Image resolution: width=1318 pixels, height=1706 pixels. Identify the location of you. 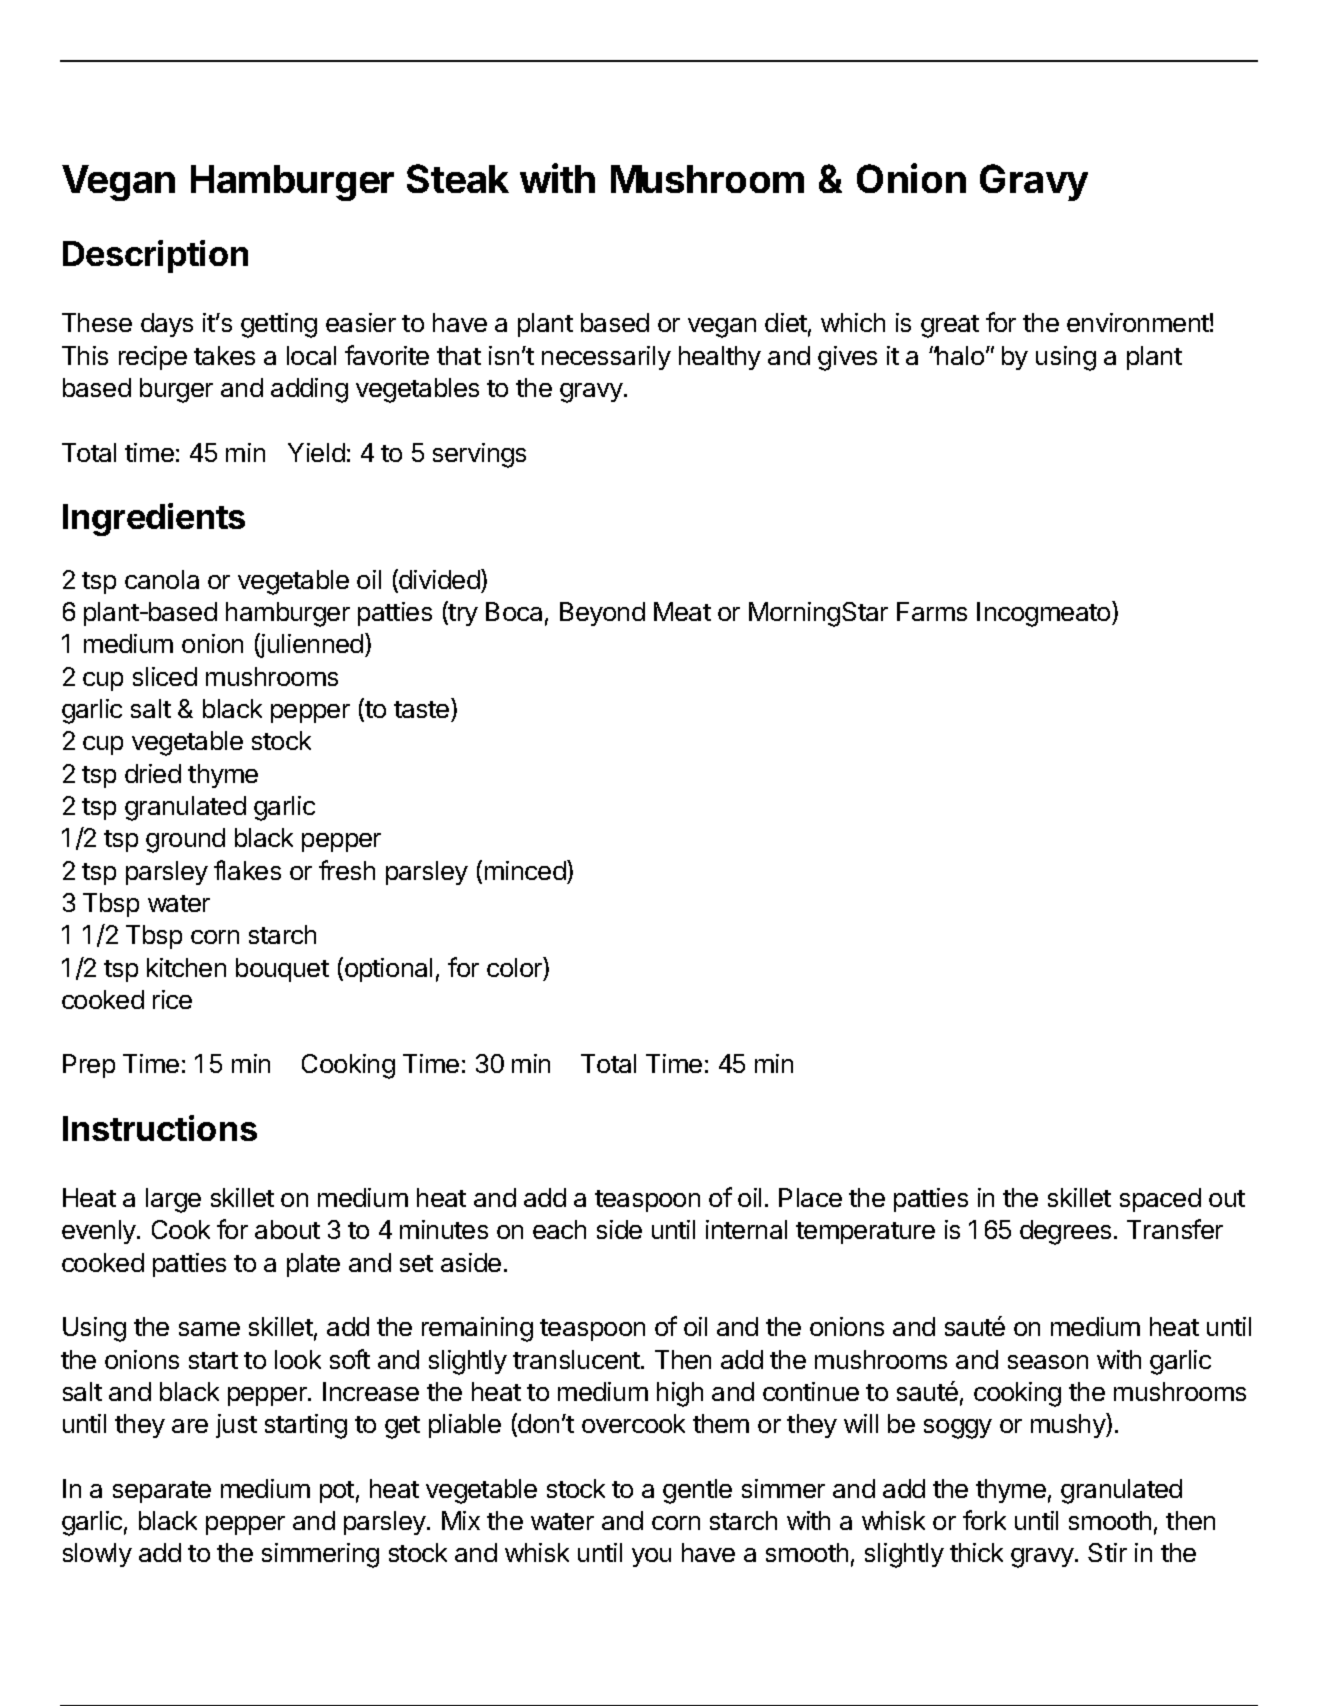
(651, 1557).
